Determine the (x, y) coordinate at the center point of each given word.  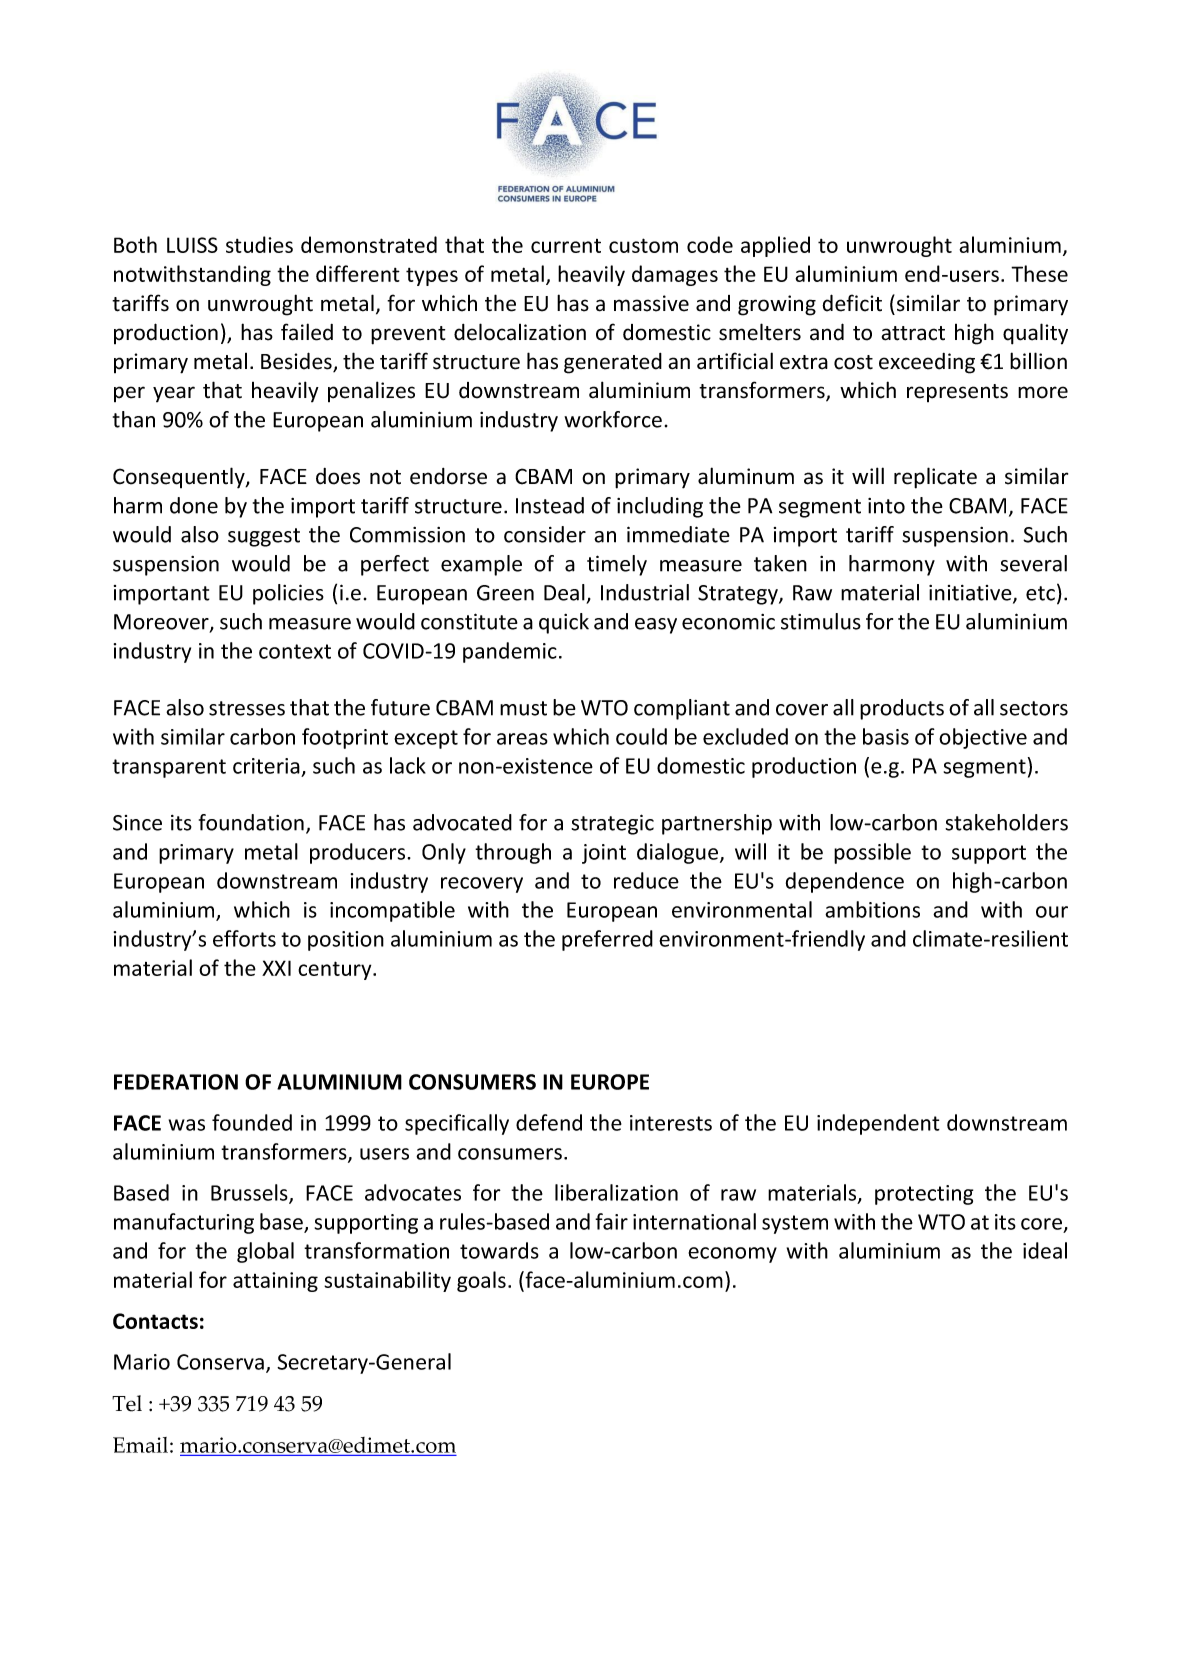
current (566, 246)
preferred (607, 940)
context (295, 651)
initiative (971, 594)
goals (481, 1281)
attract (913, 333)
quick (564, 623)
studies (259, 244)
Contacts (155, 1321)
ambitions (872, 909)
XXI (276, 968)
